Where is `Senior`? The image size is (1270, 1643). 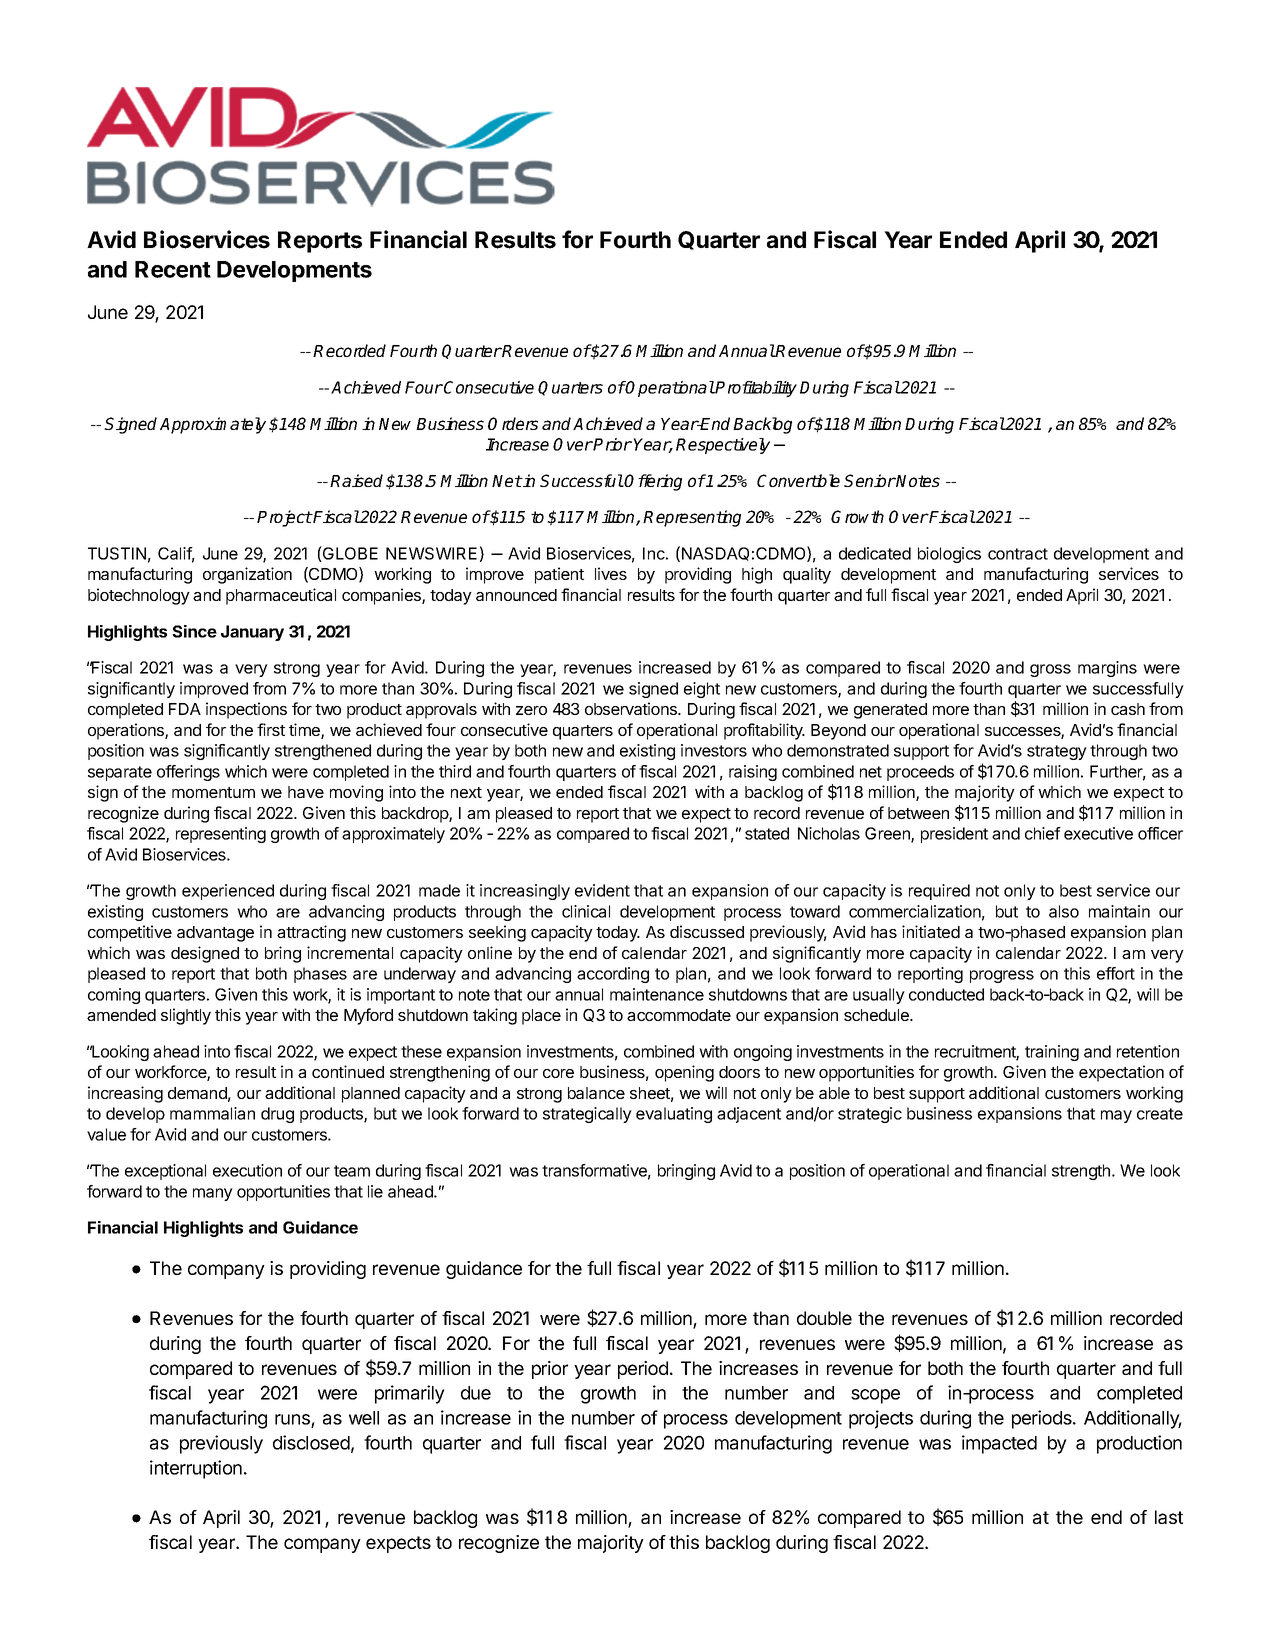
Senior is located at coordinates (870, 480).
